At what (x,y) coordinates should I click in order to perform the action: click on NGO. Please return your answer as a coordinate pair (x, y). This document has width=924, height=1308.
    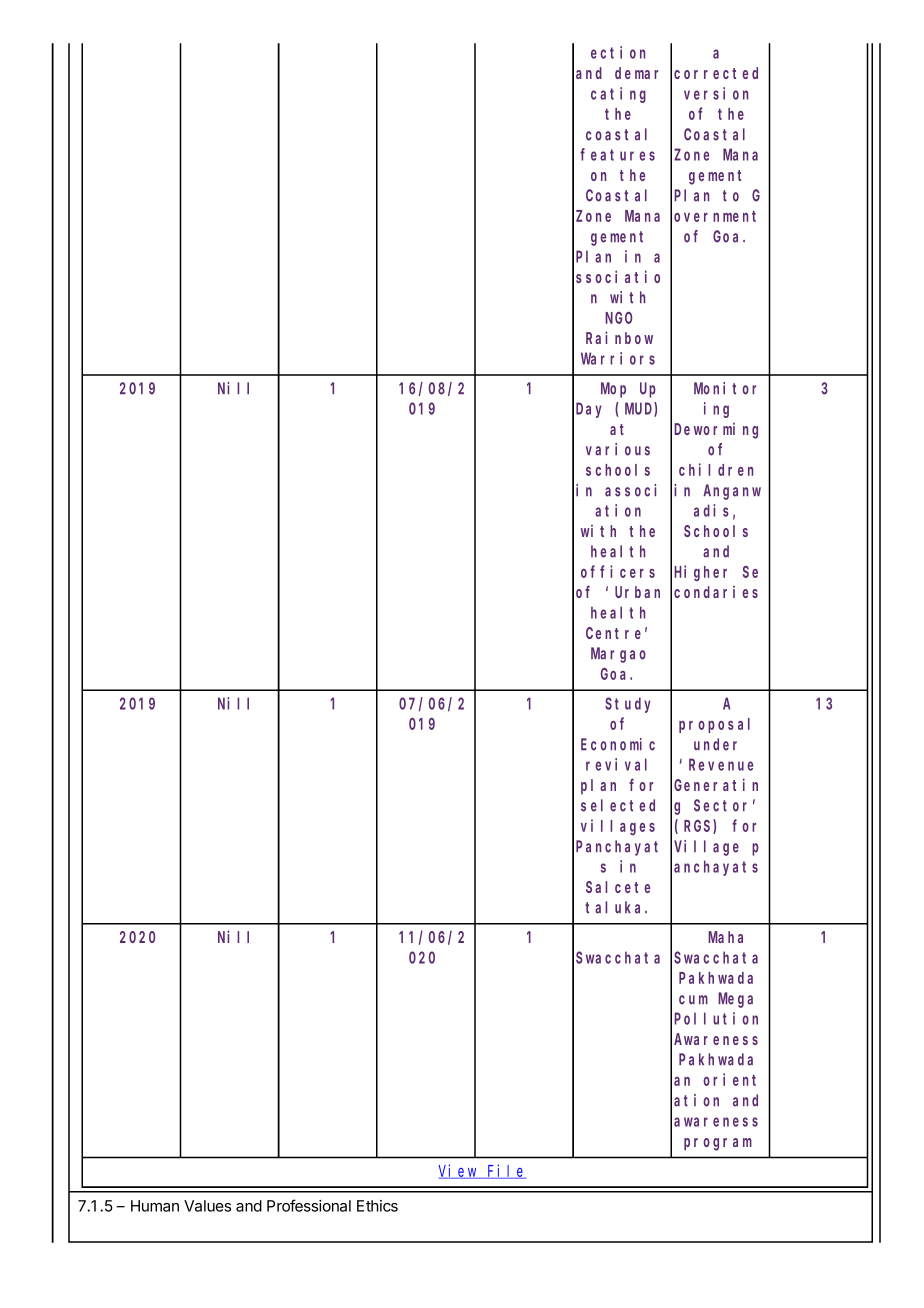
    Looking at the image, I should click on (618, 318).
